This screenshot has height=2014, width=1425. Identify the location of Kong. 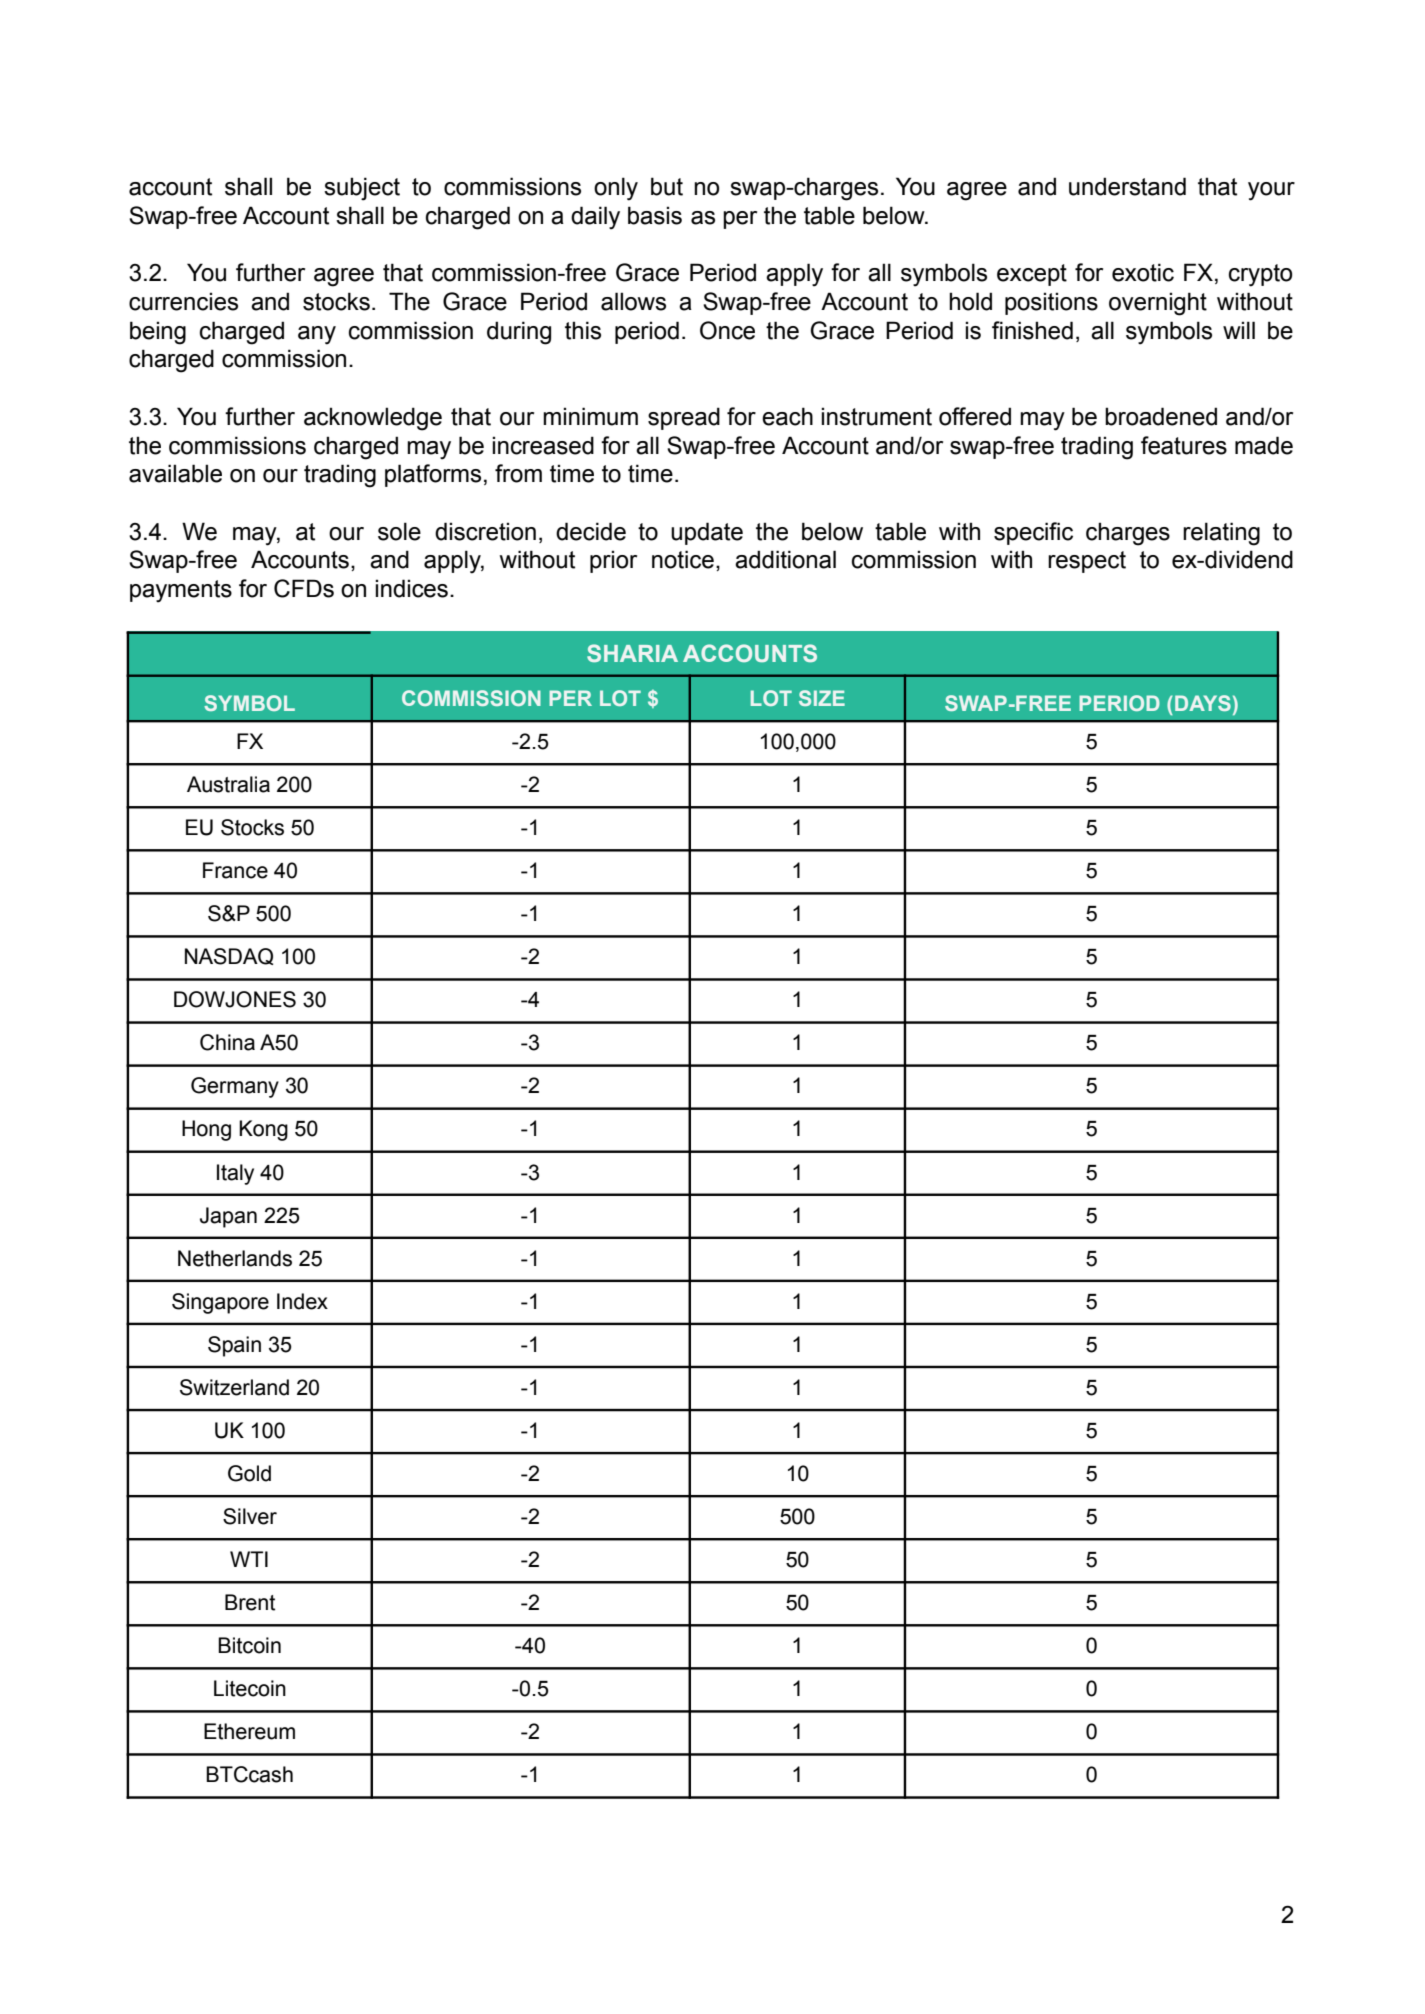
(263, 1130).
